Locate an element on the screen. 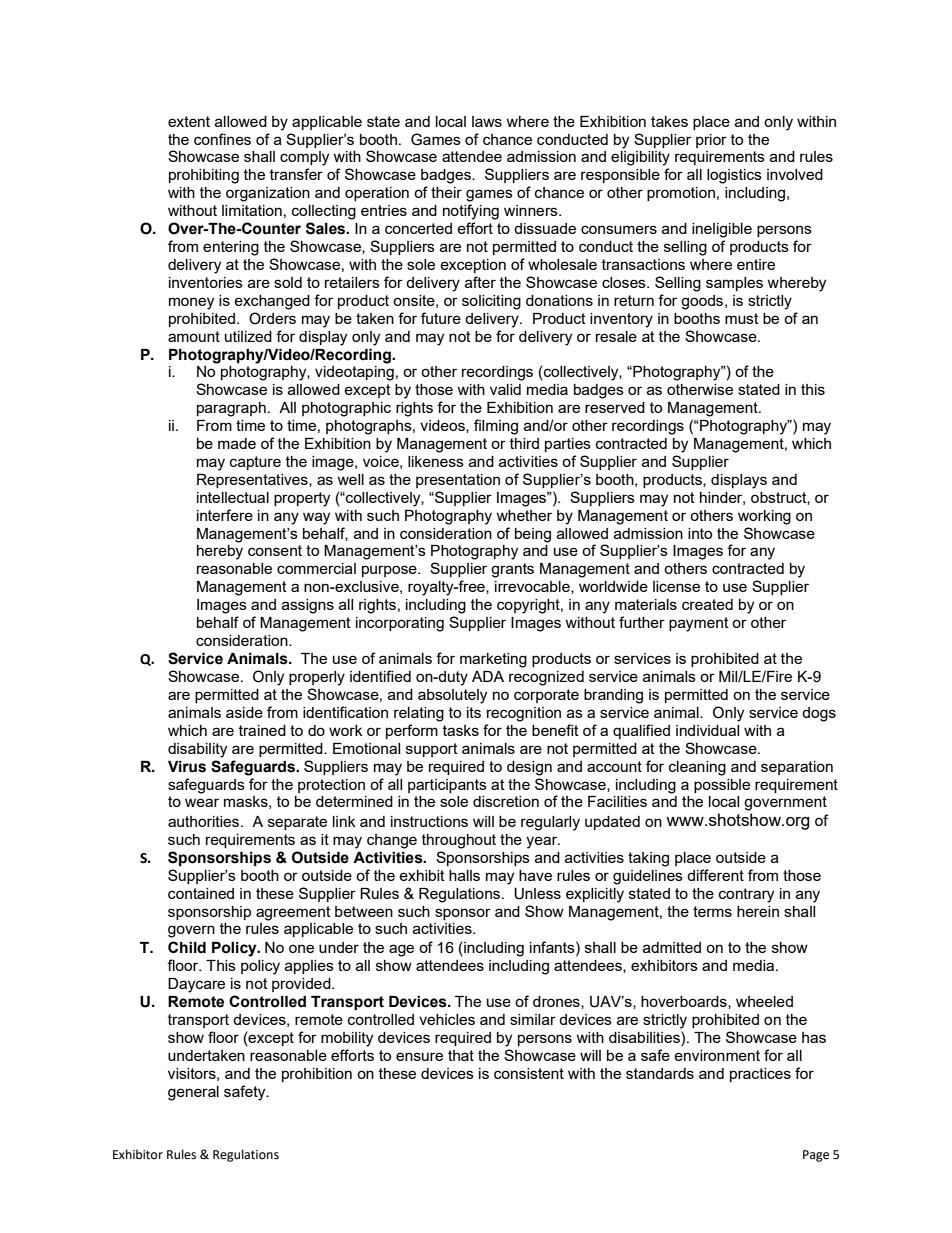 The height and width of the screenshot is (1233, 952). into is located at coordinates (700, 533).
